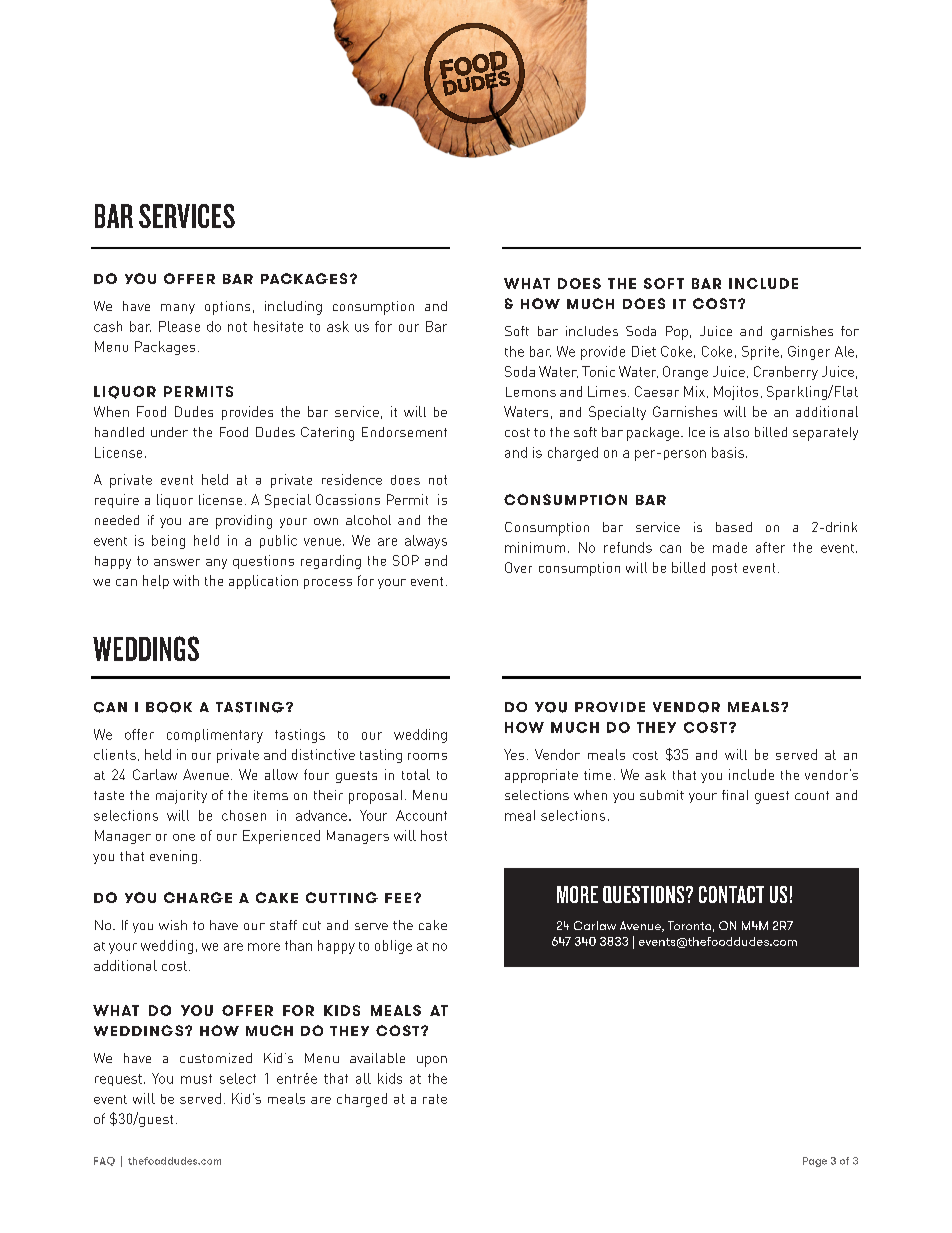  Describe the element at coordinates (104, 1161) in the screenshot. I see `FAQ` at that location.
